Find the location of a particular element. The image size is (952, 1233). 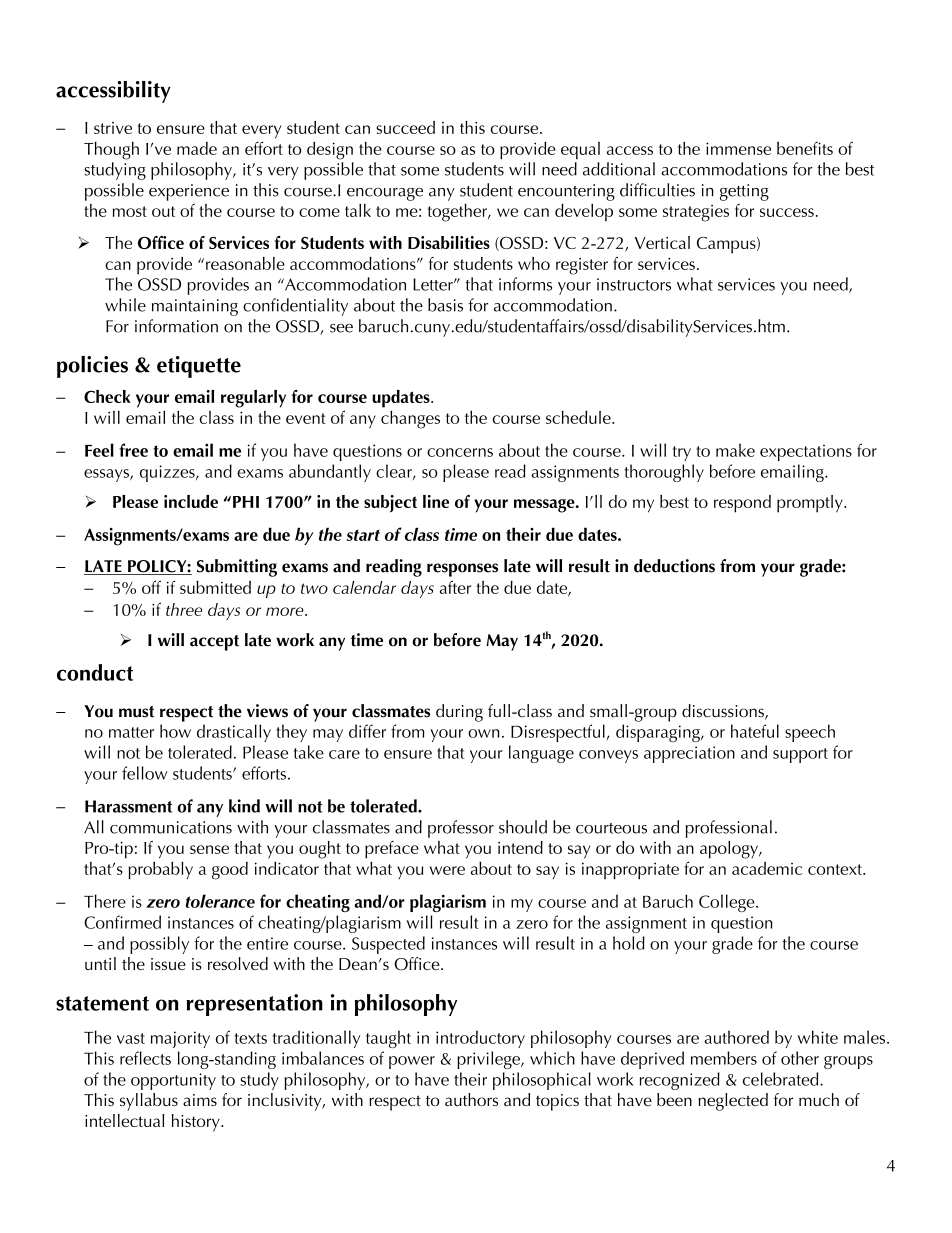

deductions is located at coordinates (674, 566).
